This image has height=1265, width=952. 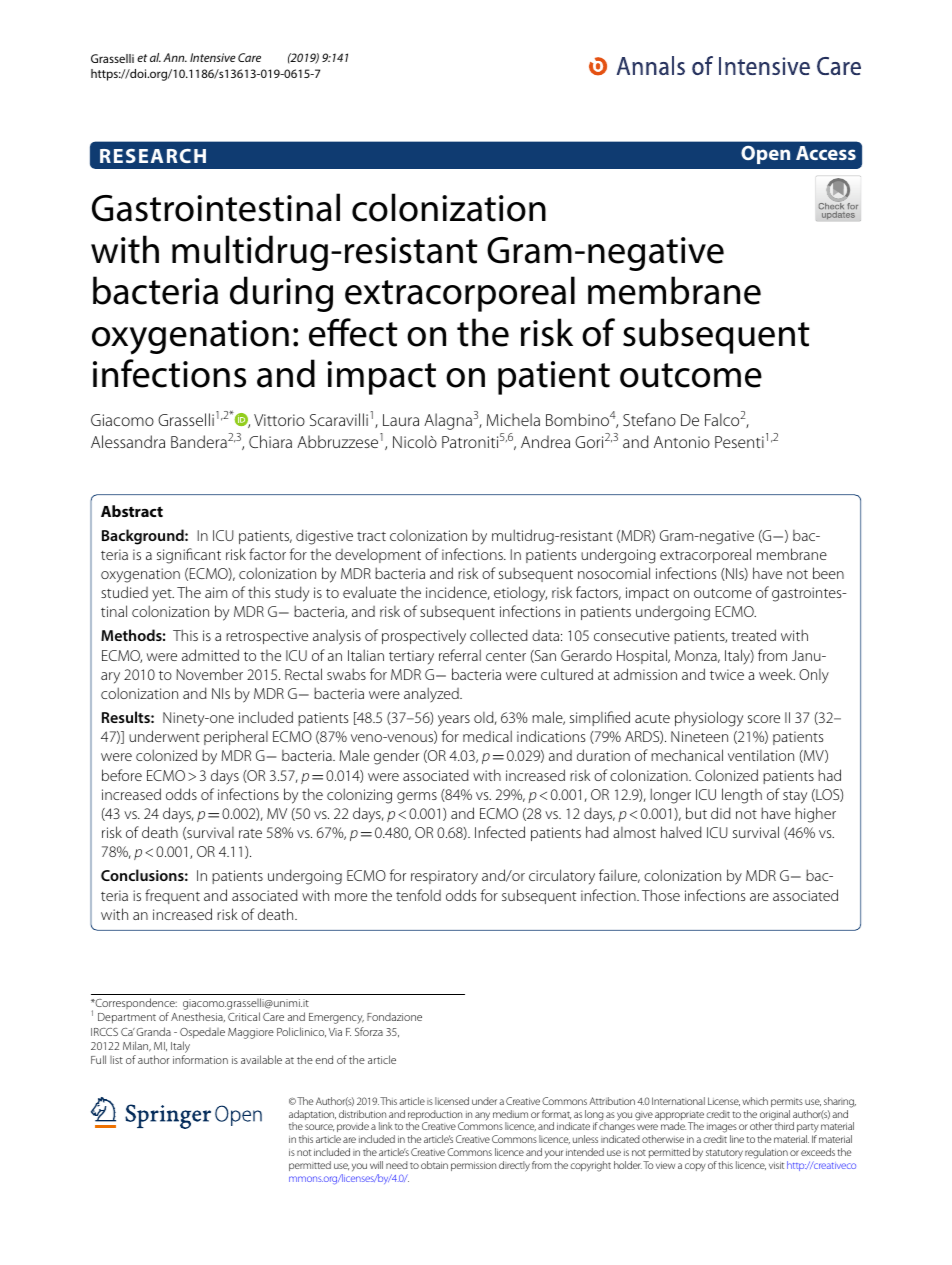 What do you see at coordinates (765, 155) in the image?
I see `Open` at bounding box center [765, 155].
